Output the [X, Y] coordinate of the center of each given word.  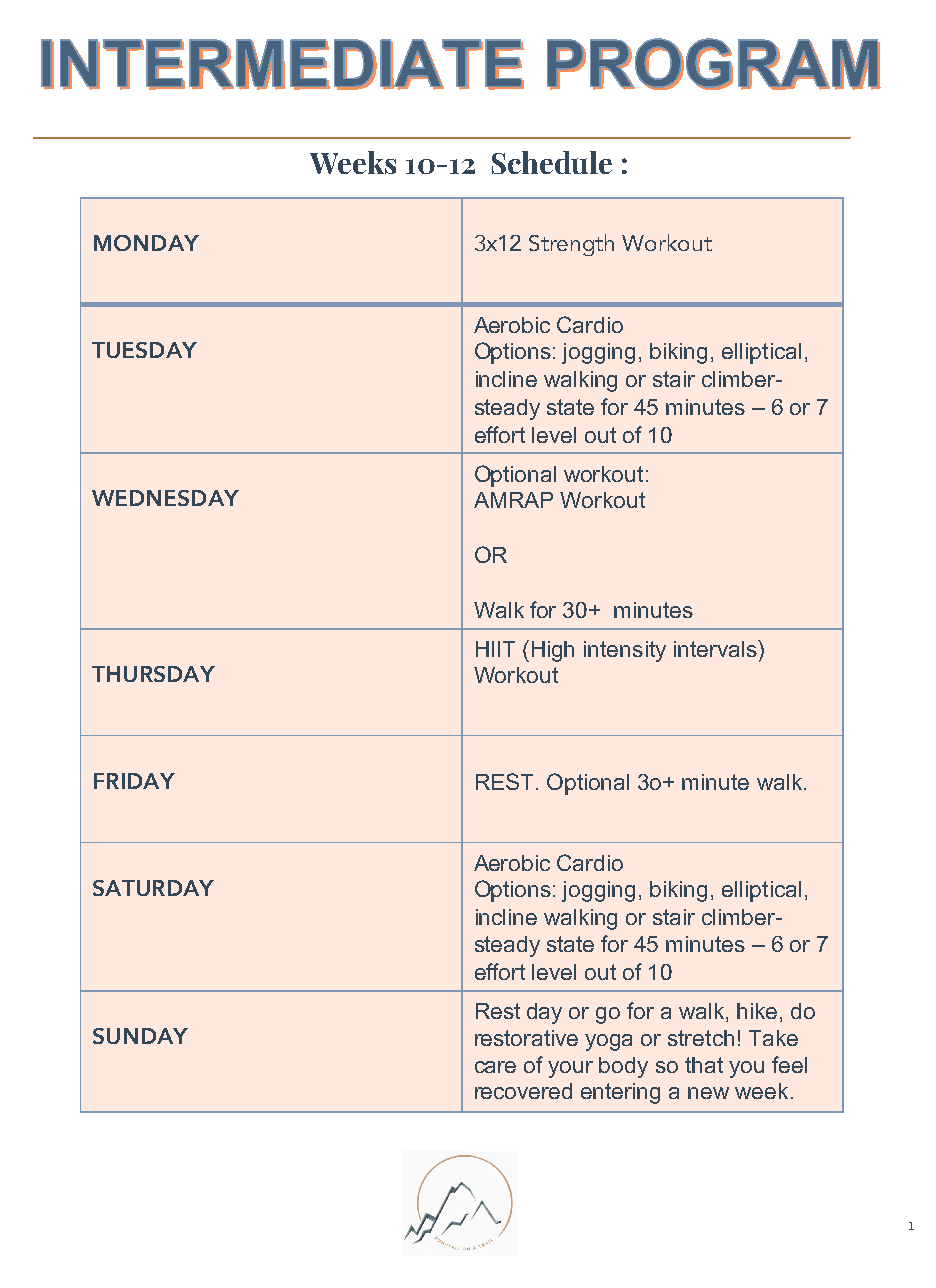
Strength [571, 245]
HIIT [495, 649]
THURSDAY [153, 674]
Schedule [552, 162]
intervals [716, 648]
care [495, 1067]
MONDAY [146, 243]
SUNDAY [140, 1036]
